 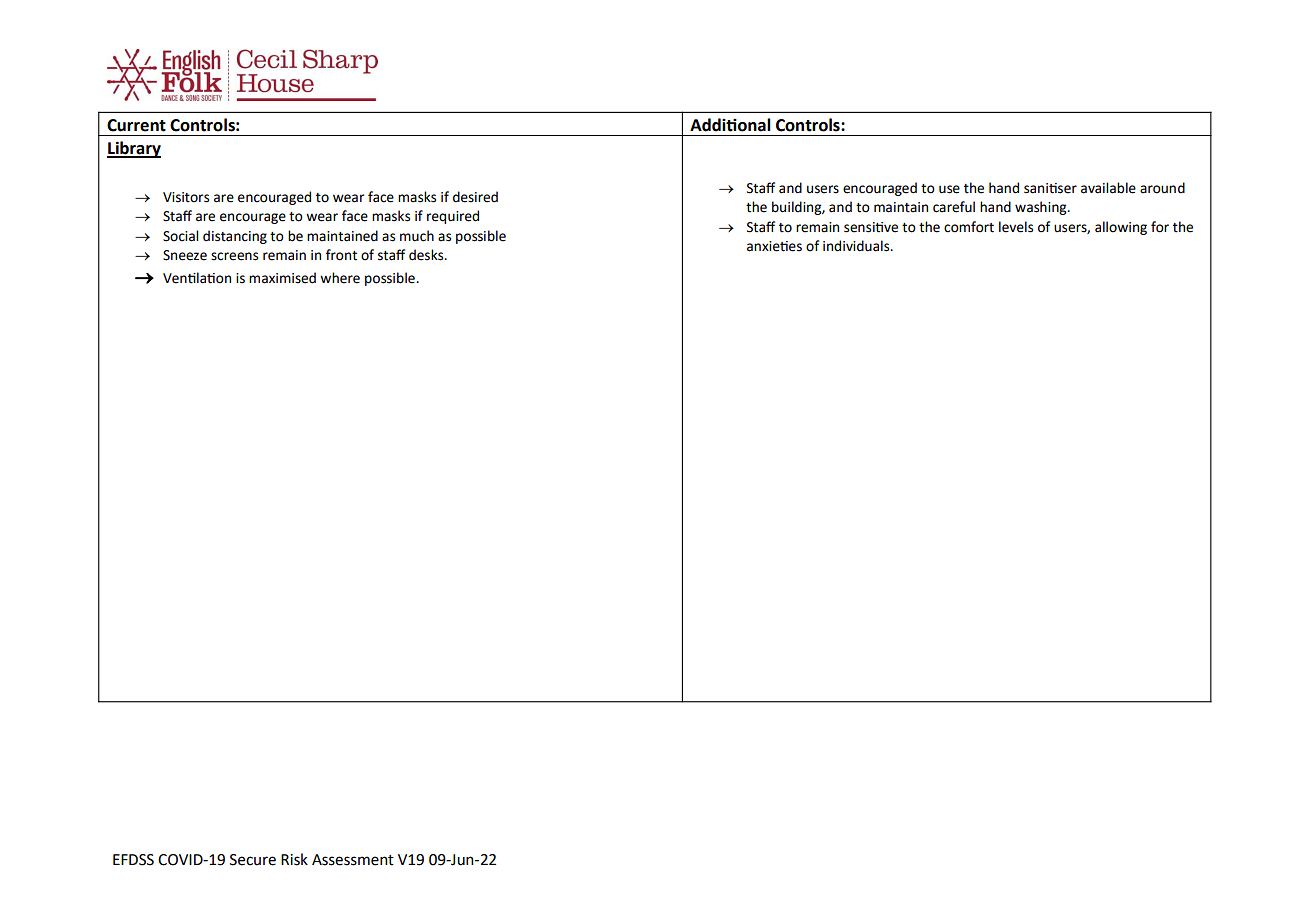 I want to click on desired, so click(x=475, y=197).
